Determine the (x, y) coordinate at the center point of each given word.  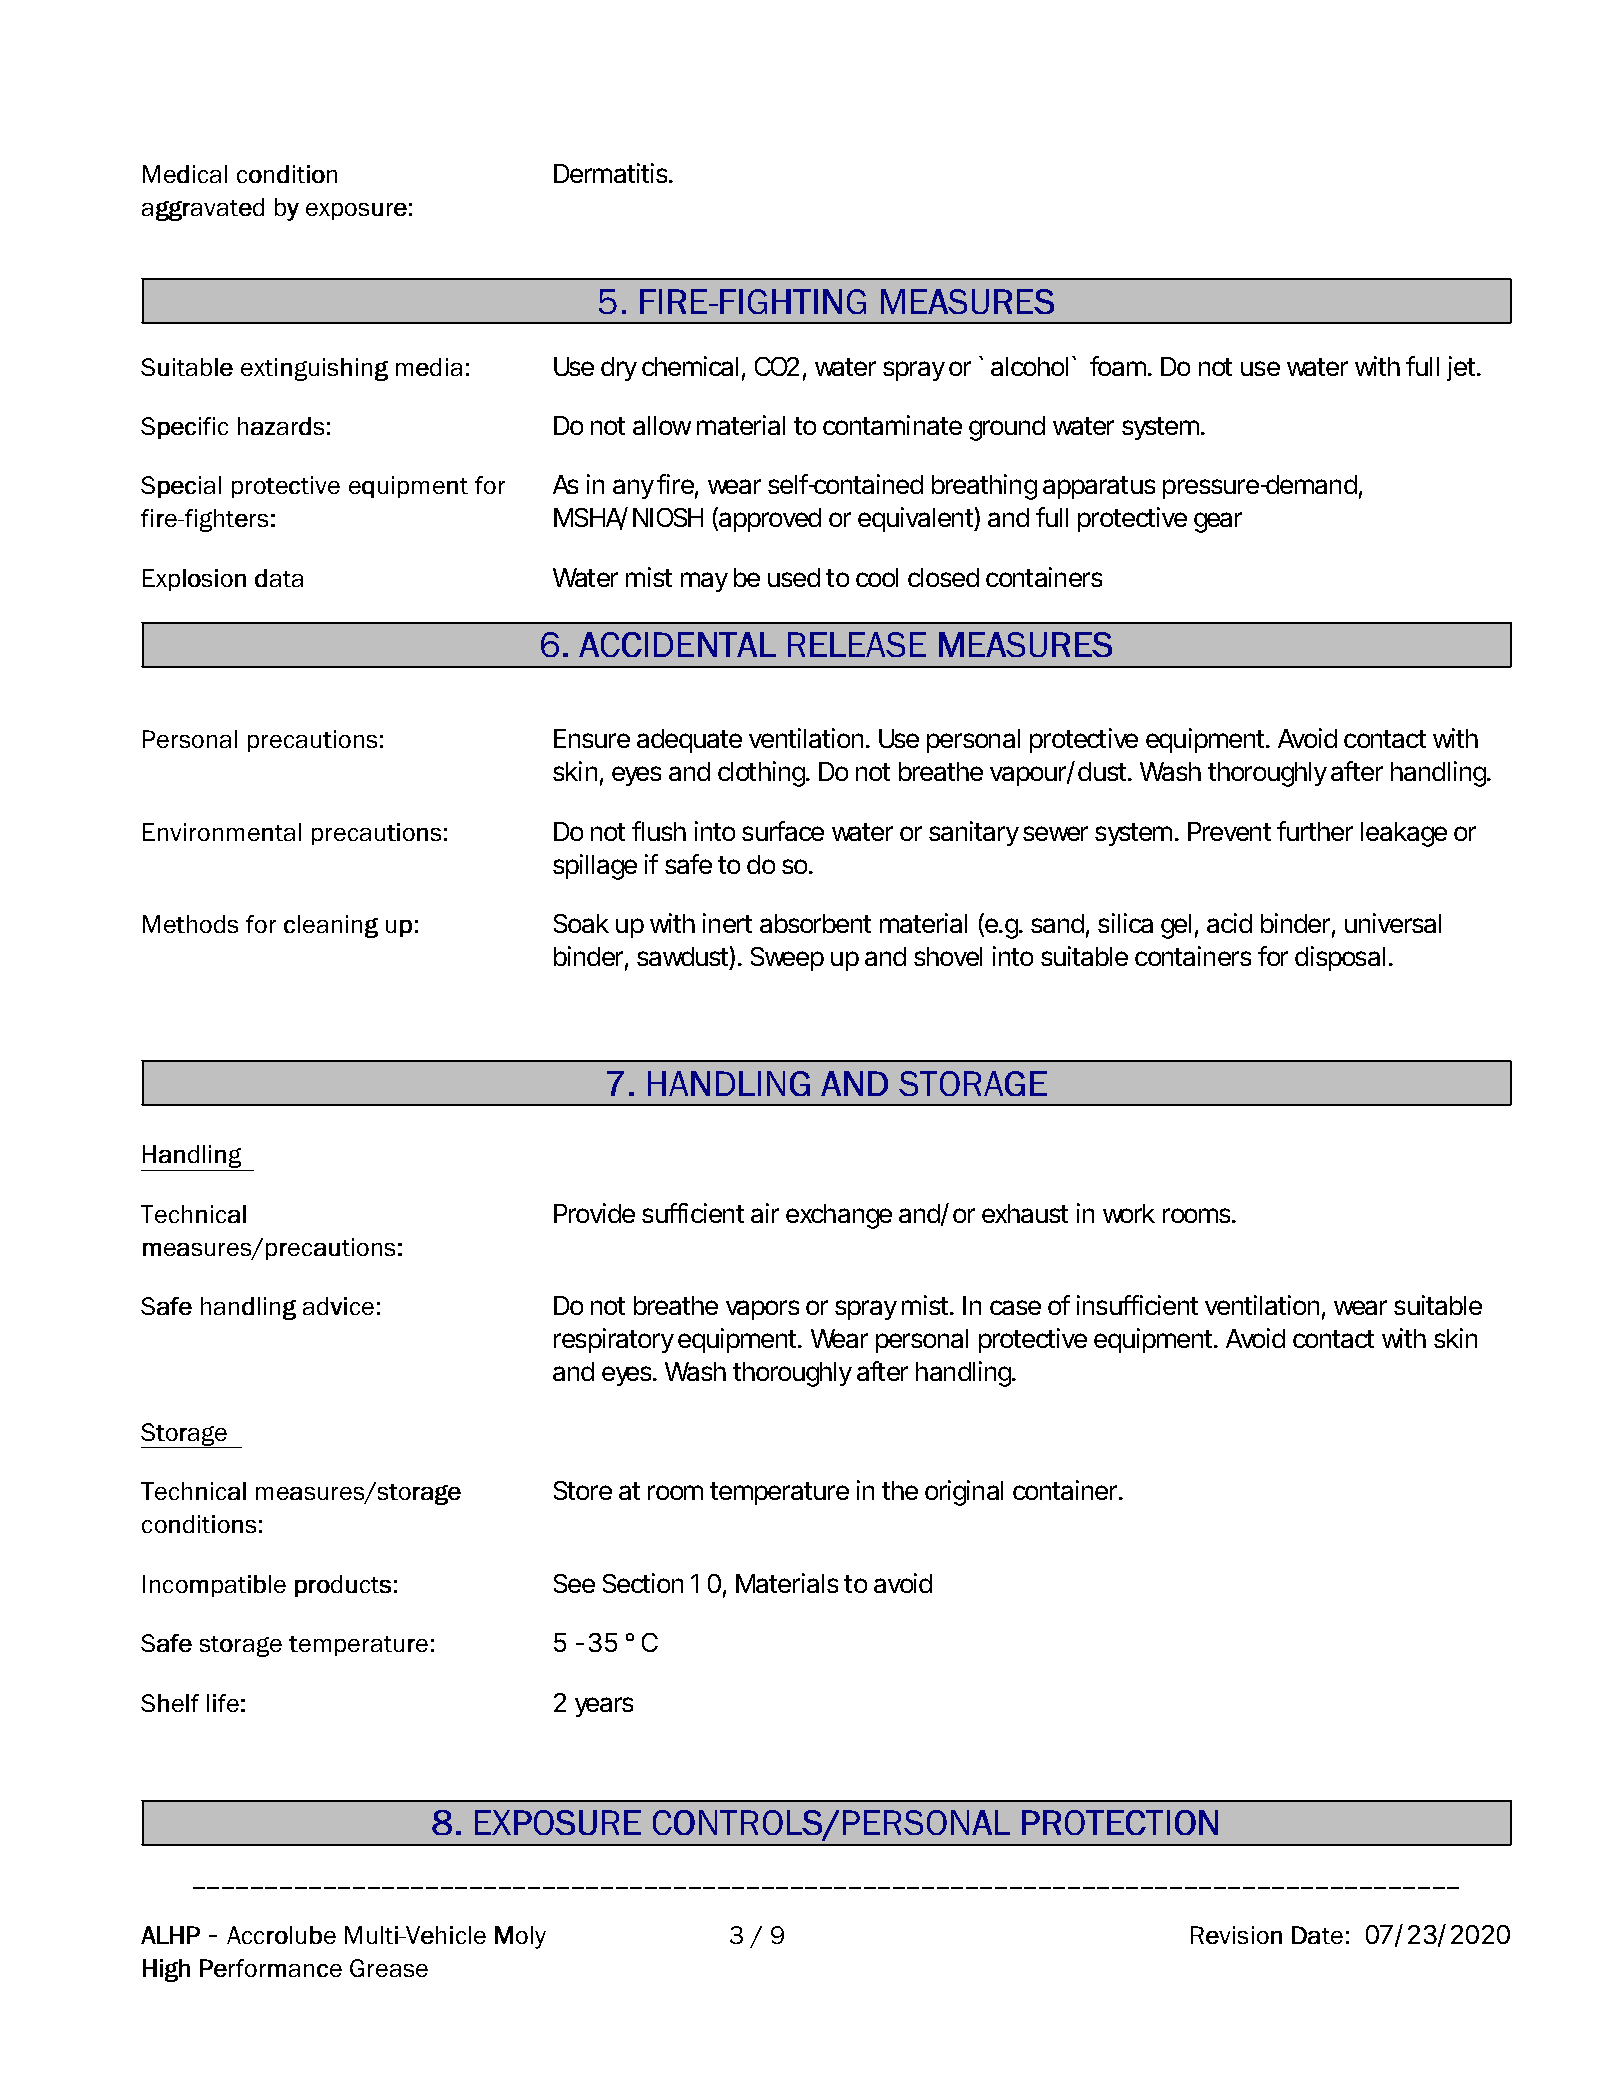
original (964, 1493)
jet (1463, 368)
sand (1057, 923)
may (704, 582)
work (1129, 1213)
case (1015, 1307)
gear (1218, 522)
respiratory (614, 1340)
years (604, 1707)
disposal (1340, 958)
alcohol (1029, 366)
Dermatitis (612, 173)
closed (943, 577)
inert (727, 923)
